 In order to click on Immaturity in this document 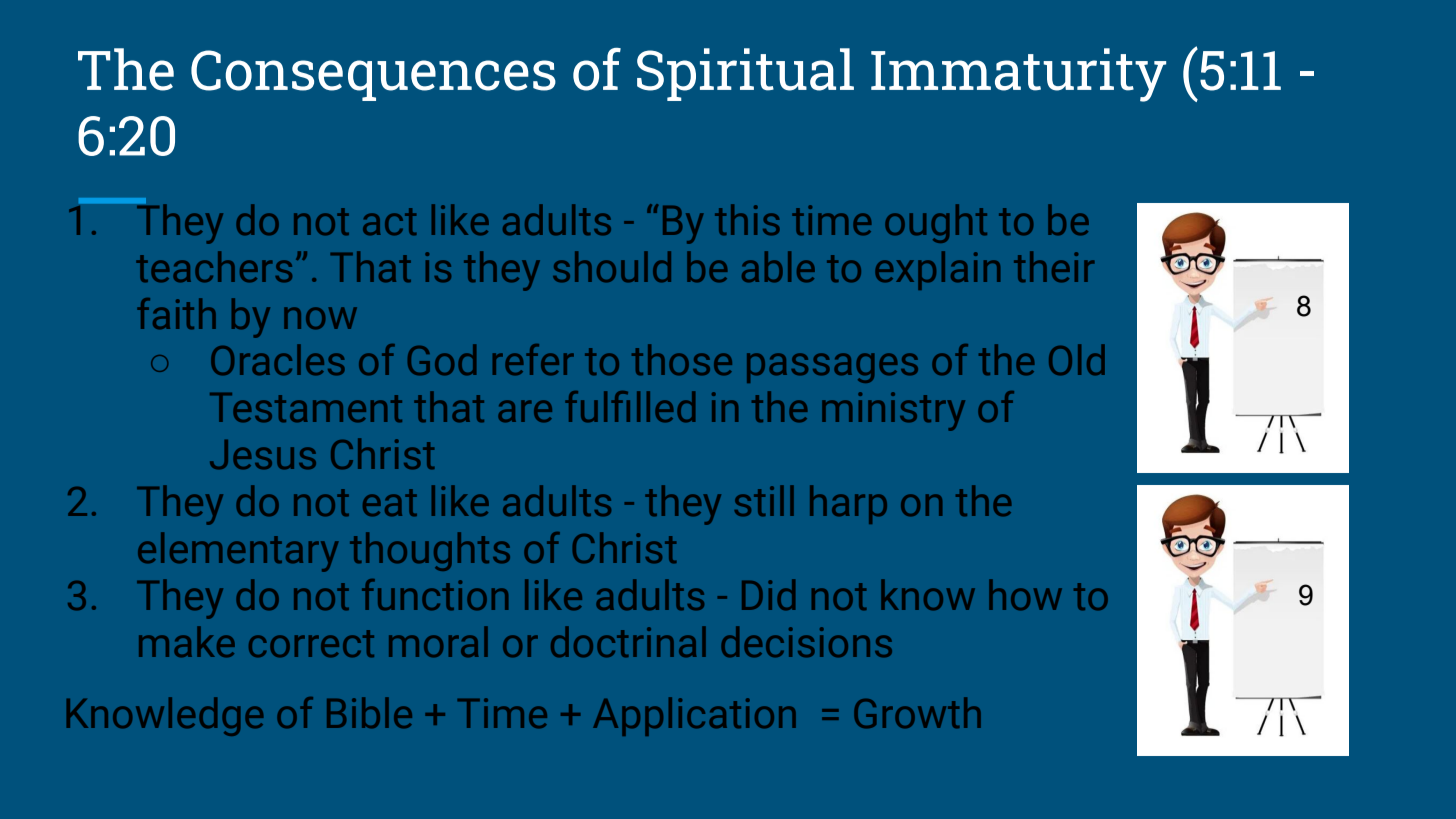, I will do `click(1018, 75)`.
